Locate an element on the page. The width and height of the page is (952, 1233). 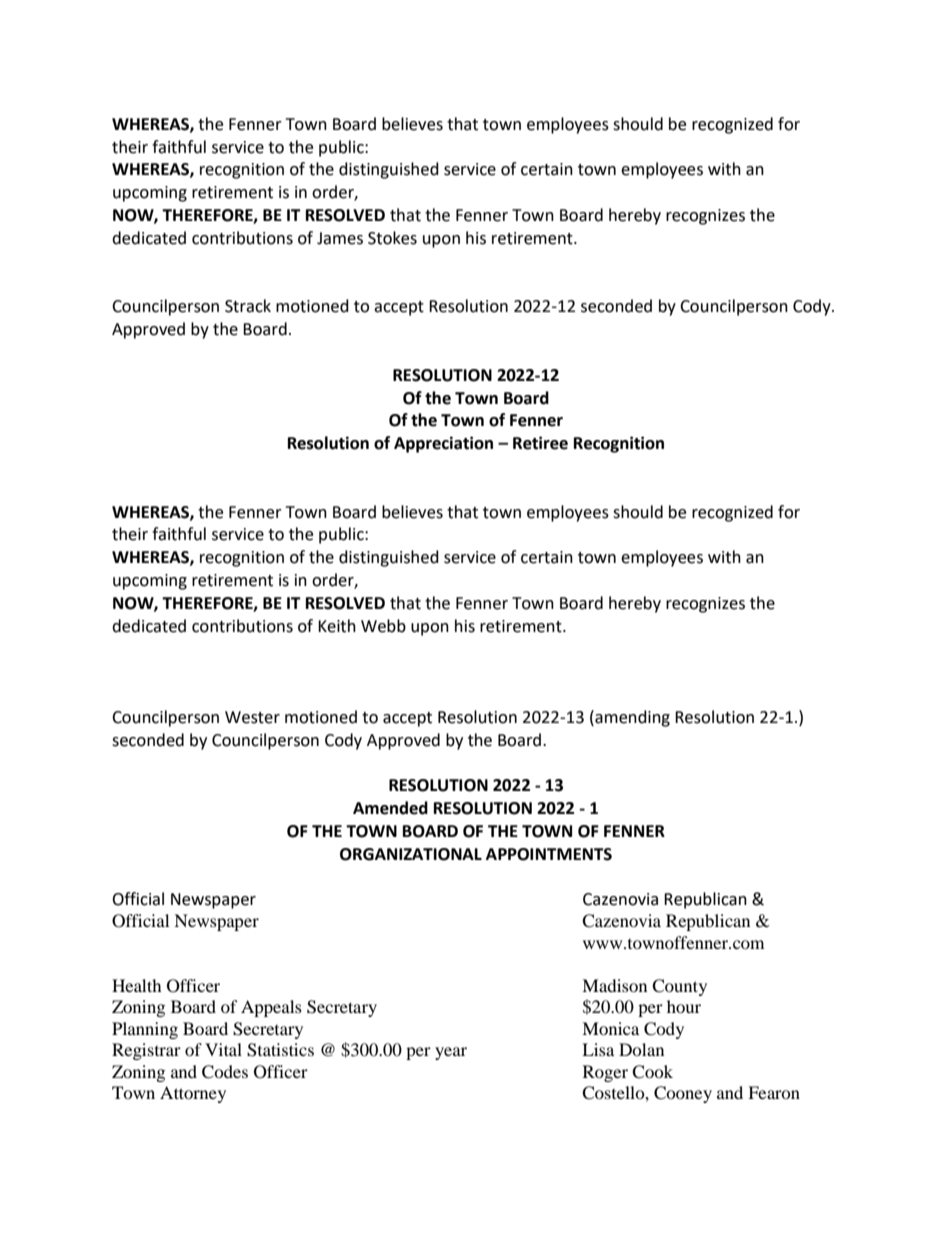
amending is located at coordinates (631, 718).
